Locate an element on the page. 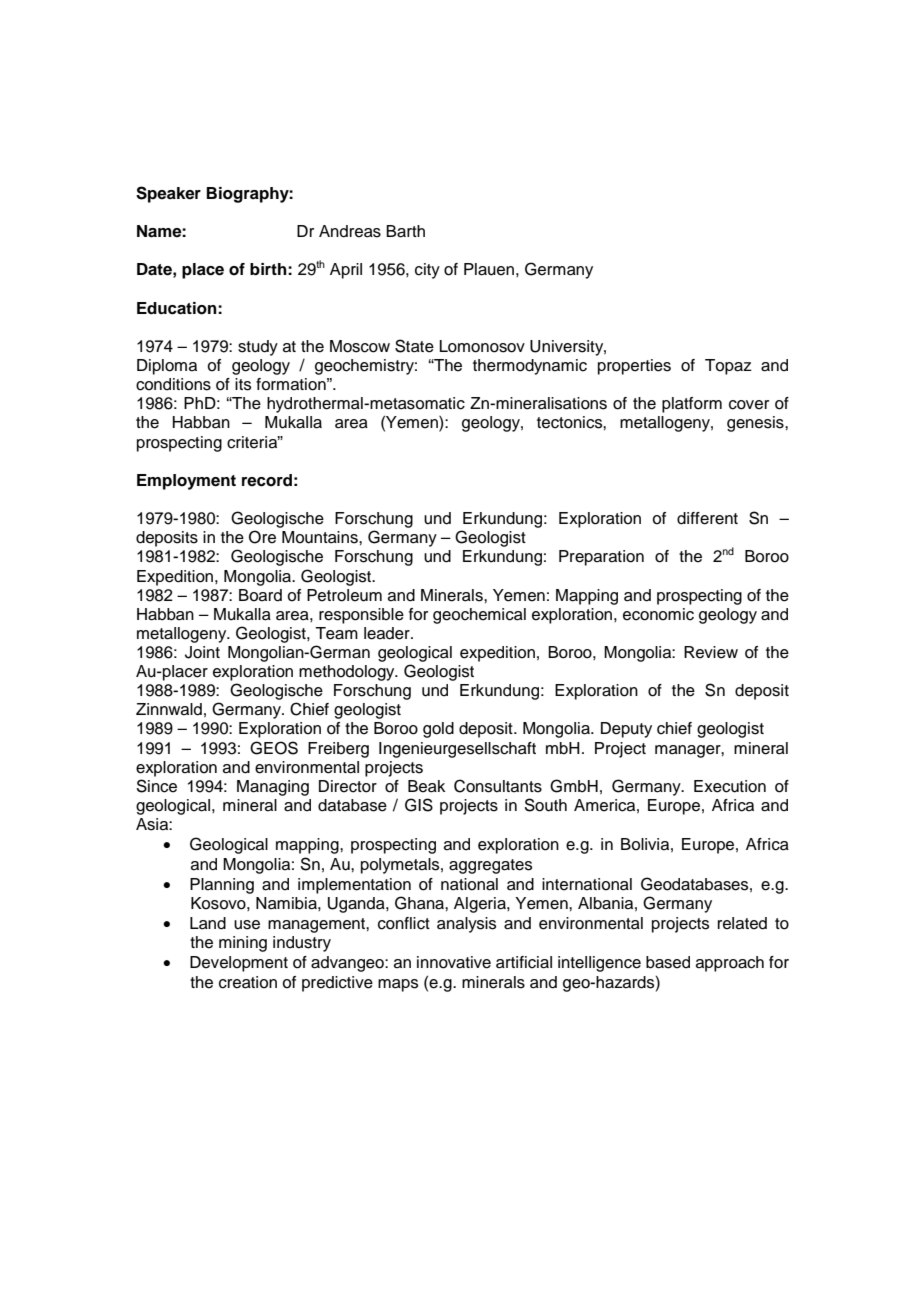  innovative is located at coordinates (454, 962).
